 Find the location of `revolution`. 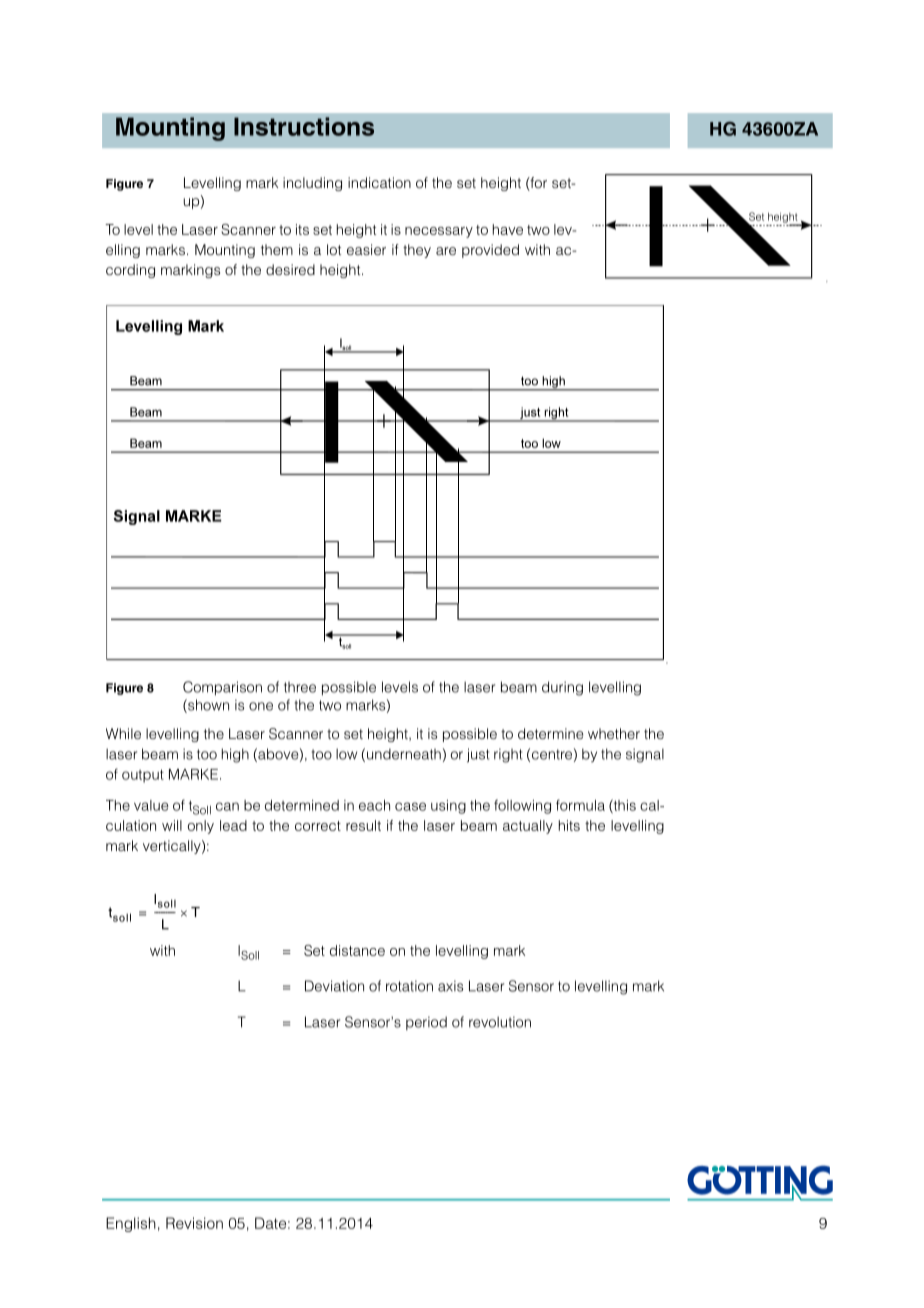

revolution is located at coordinates (500, 1022).
